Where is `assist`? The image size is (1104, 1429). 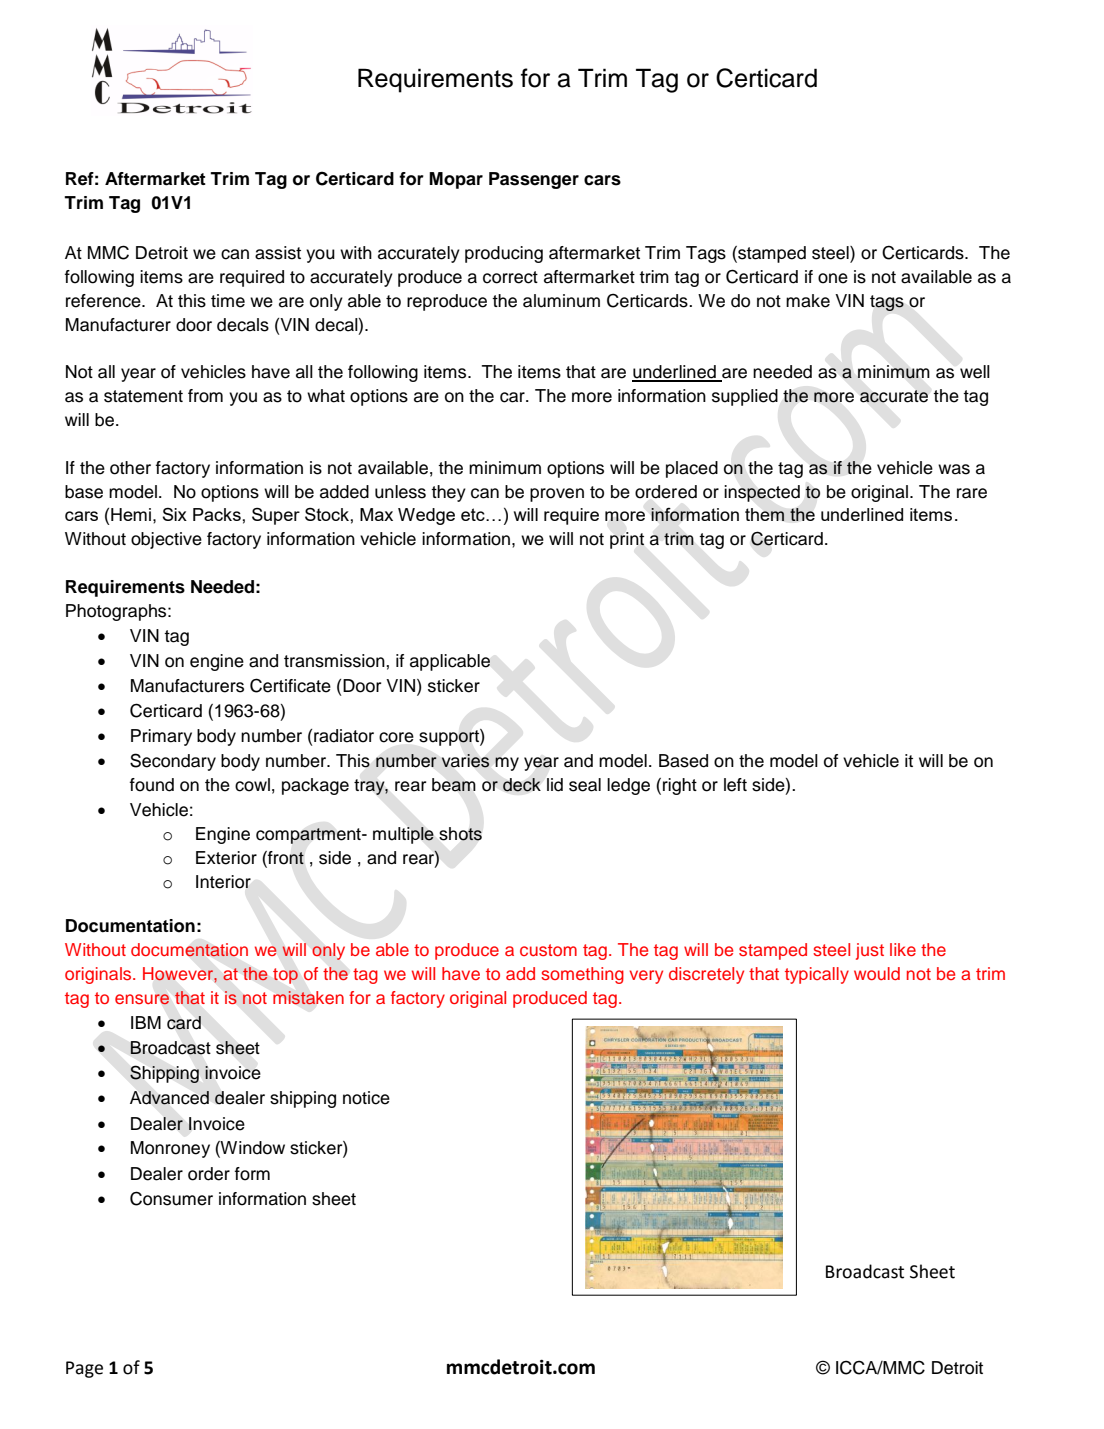
assist is located at coordinates (278, 253).
